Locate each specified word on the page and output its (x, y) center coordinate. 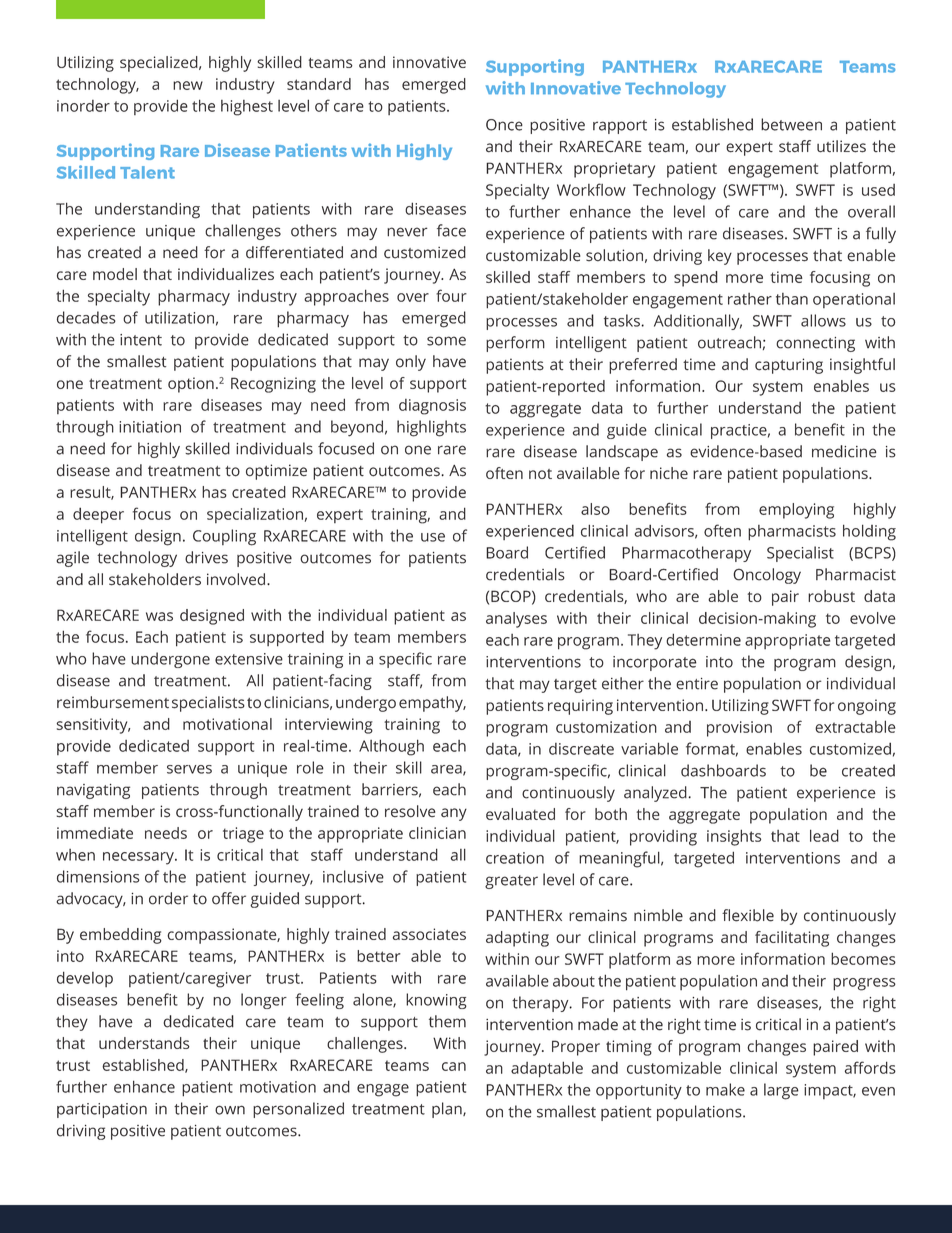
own (230, 1110)
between (791, 124)
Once (504, 125)
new (188, 85)
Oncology (767, 576)
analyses (516, 620)
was (159, 616)
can (454, 1066)
